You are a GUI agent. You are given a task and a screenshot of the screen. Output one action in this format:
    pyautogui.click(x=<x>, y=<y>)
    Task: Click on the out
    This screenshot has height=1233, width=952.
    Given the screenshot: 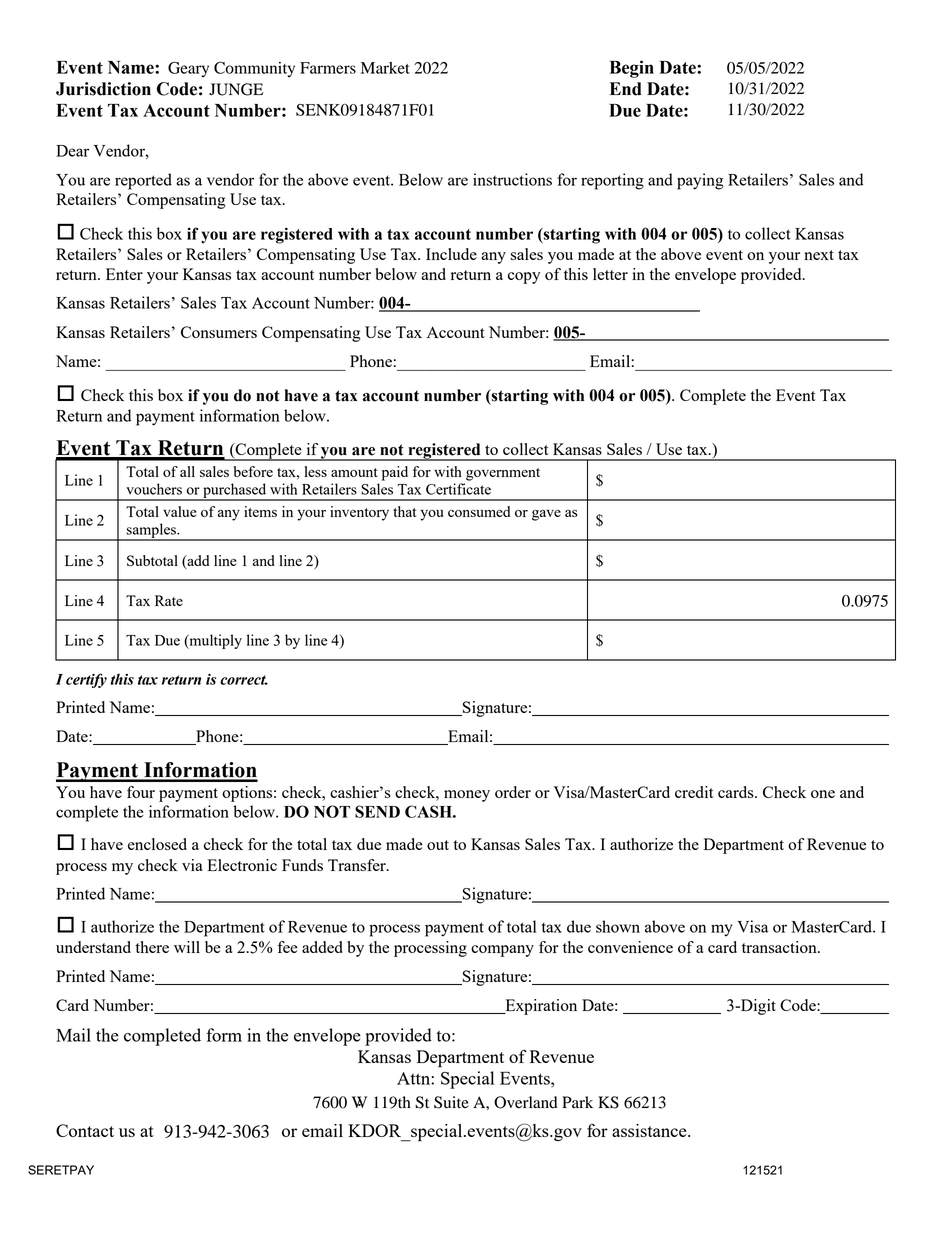 What is the action you would take?
    pyautogui.click(x=438, y=845)
